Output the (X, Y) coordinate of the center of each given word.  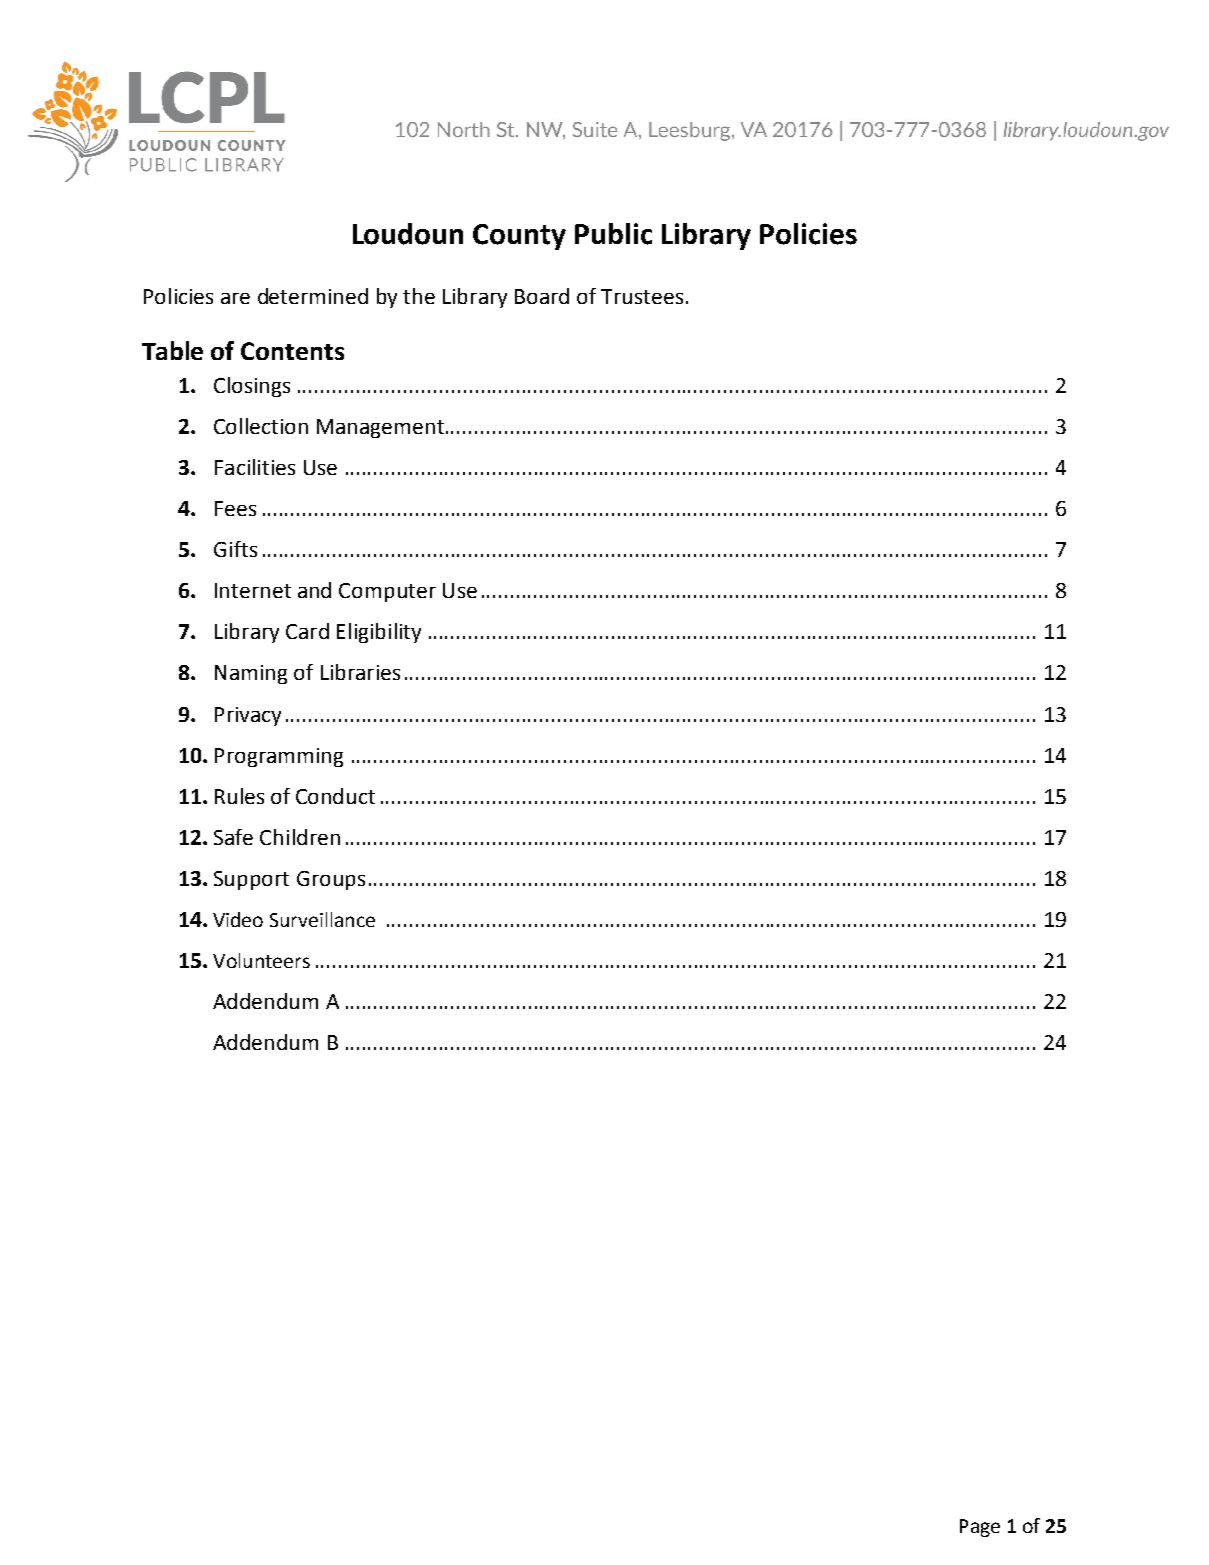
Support (251, 880)
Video (238, 919)
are (235, 298)
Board (542, 296)
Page (980, 1528)
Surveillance (322, 919)
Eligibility (379, 633)
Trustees (642, 296)
